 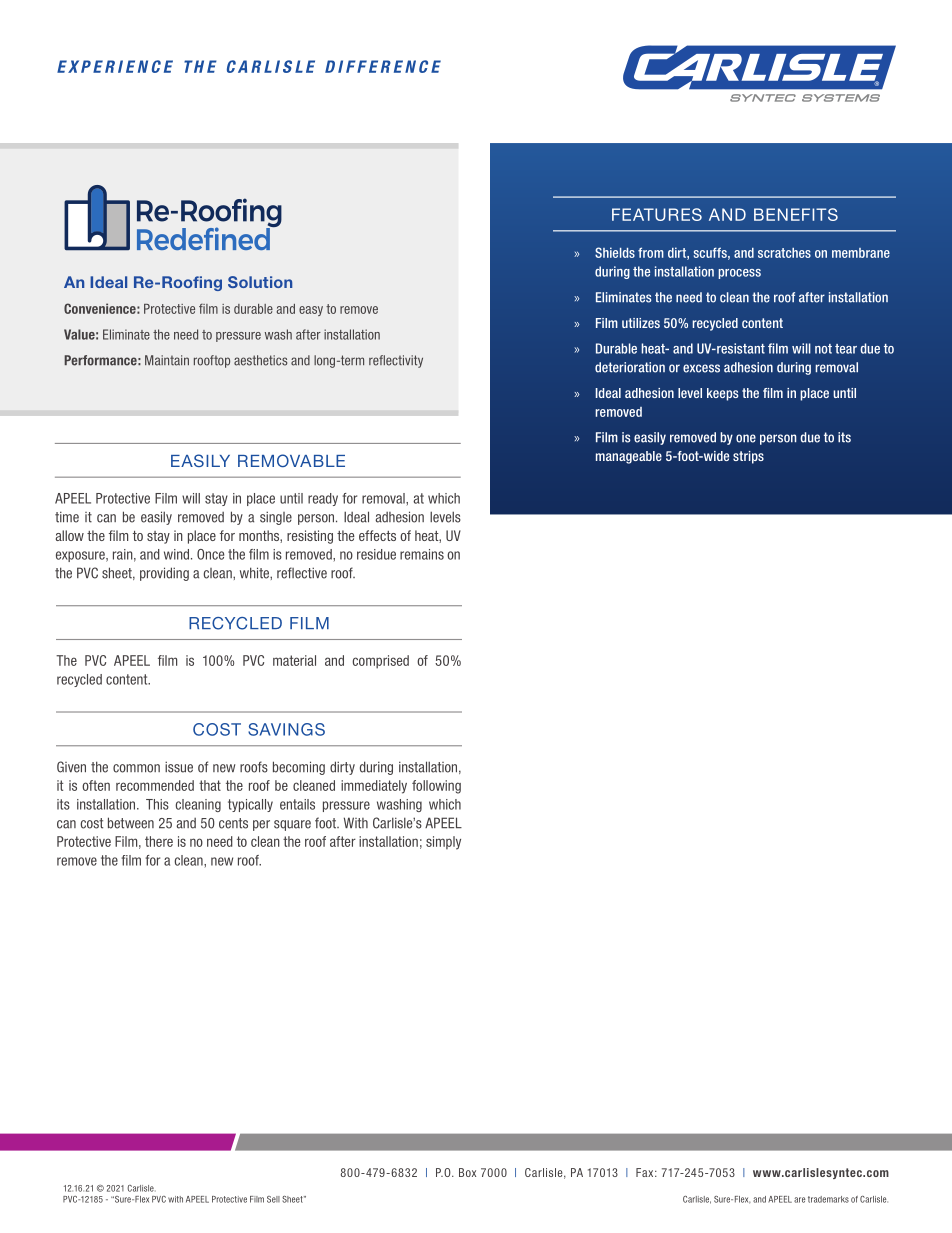 What do you see at coordinates (784, 253) in the screenshot?
I see `scratches` at bounding box center [784, 253].
